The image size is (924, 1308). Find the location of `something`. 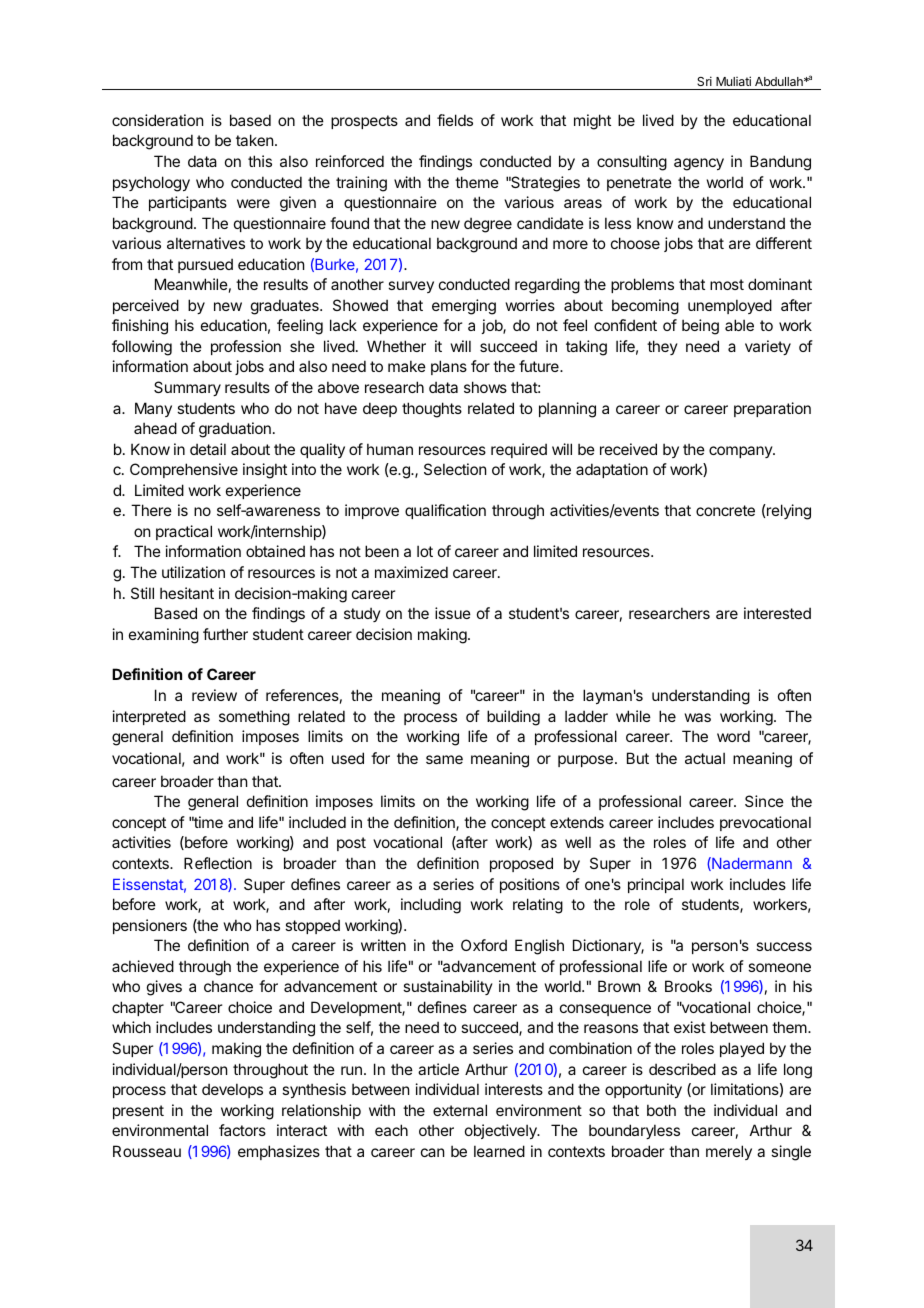

something is located at coordinates (254, 718).
